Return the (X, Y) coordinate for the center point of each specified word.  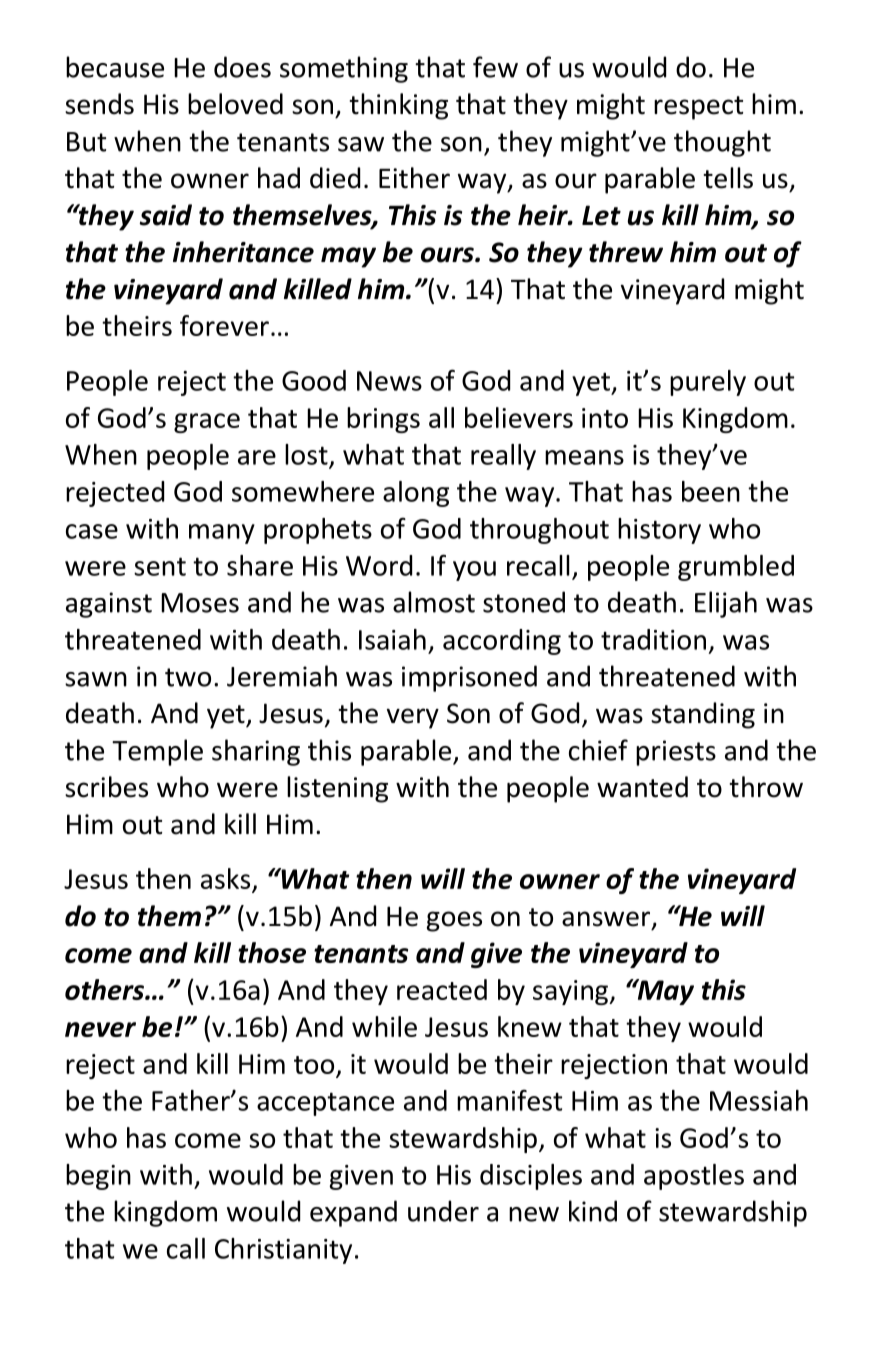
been (711, 491)
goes (454, 921)
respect (698, 108)
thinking (398, 106)
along (416, 494)
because (115, 67)
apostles (694, 1177)
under (443, 1211)
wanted (642, 787)
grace (207, 423)
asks (227, 880)
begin (98, 1177)
